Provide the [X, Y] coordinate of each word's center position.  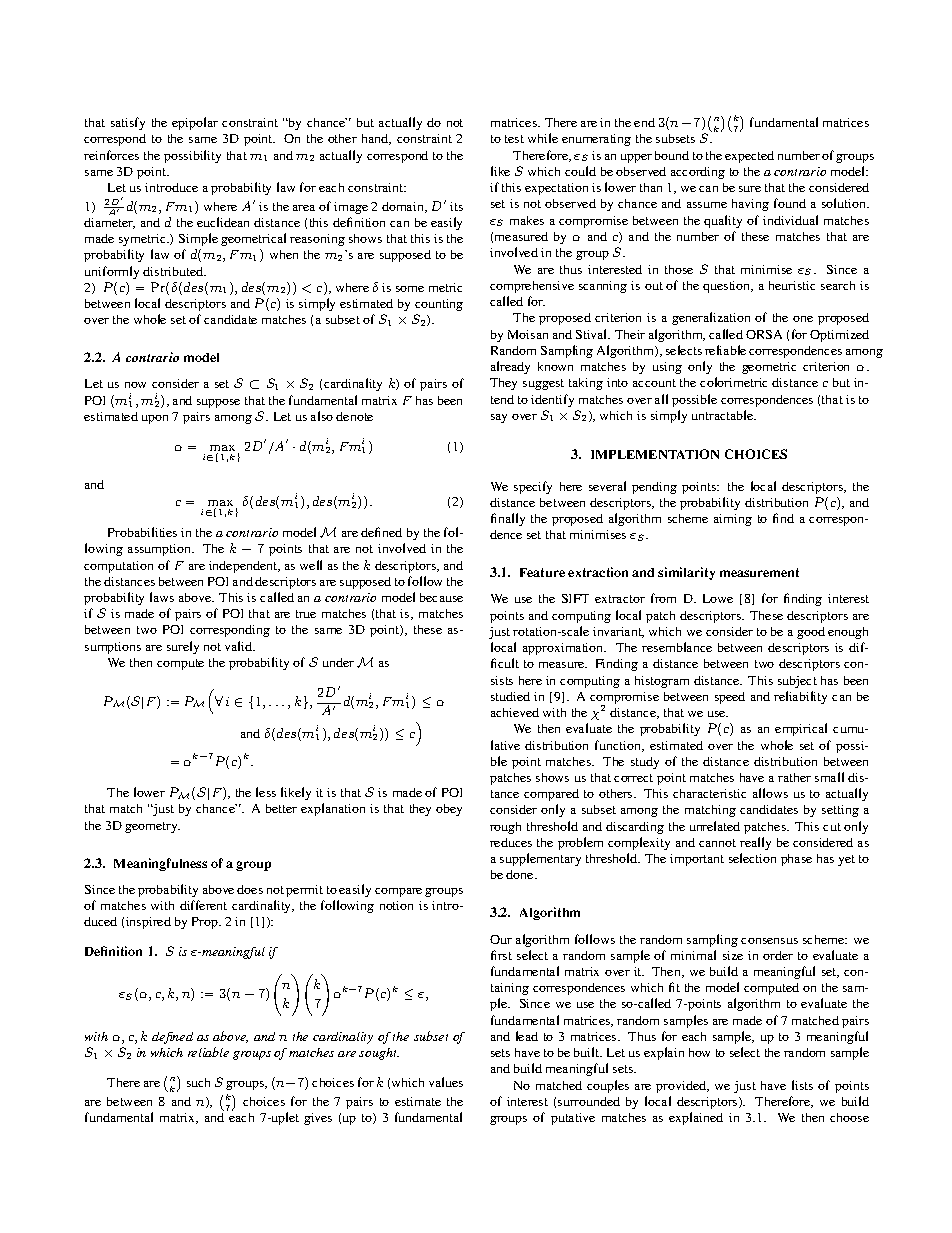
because [441, 597]
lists [802, 1085]
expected [749, 157]
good [811, 633]
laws [162, 597]
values [446, 1082]
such [198, 1082]
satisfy [128, 123]
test [514, 139]
